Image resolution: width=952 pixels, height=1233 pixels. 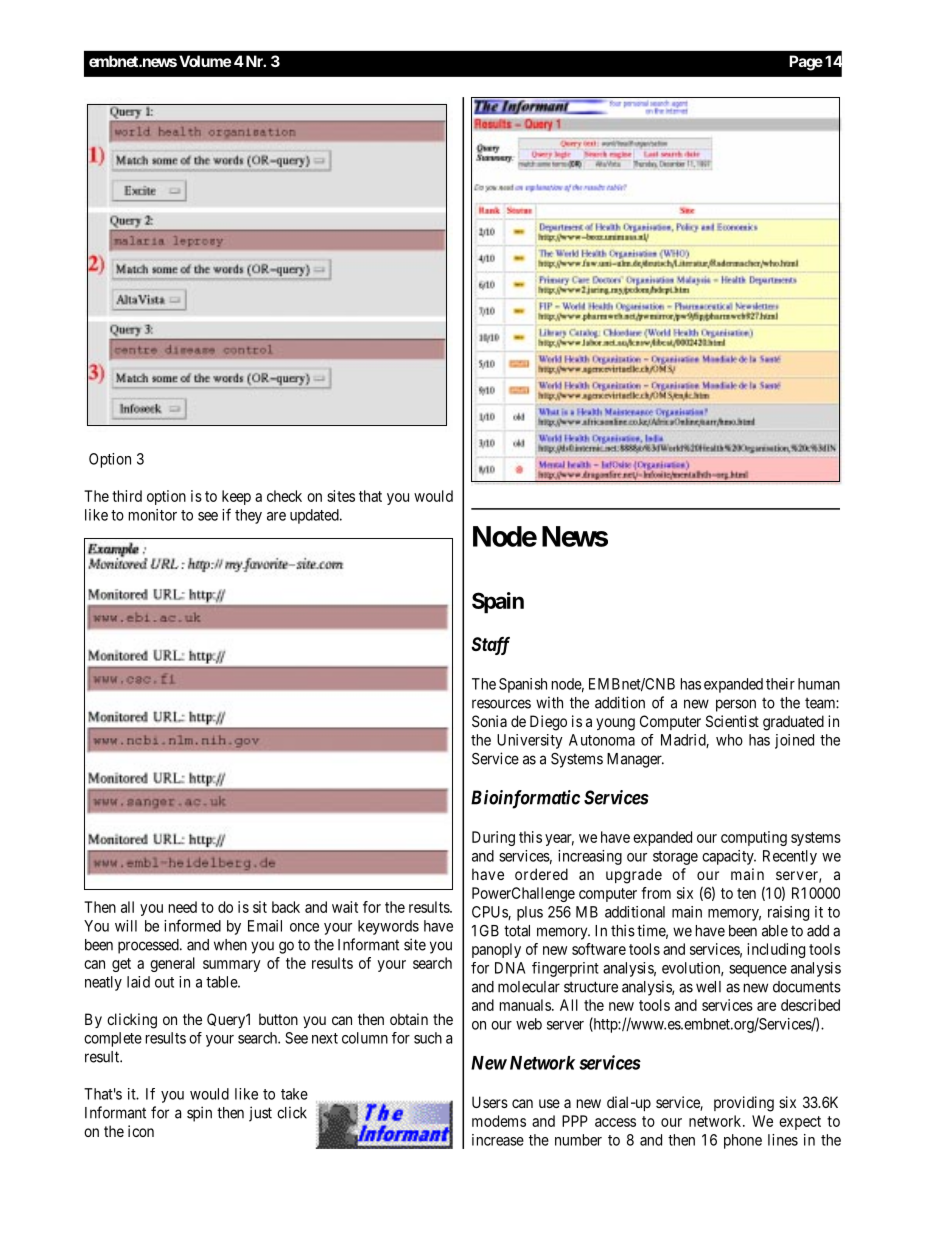 I want to click on their, so click(x=780, y=684).
